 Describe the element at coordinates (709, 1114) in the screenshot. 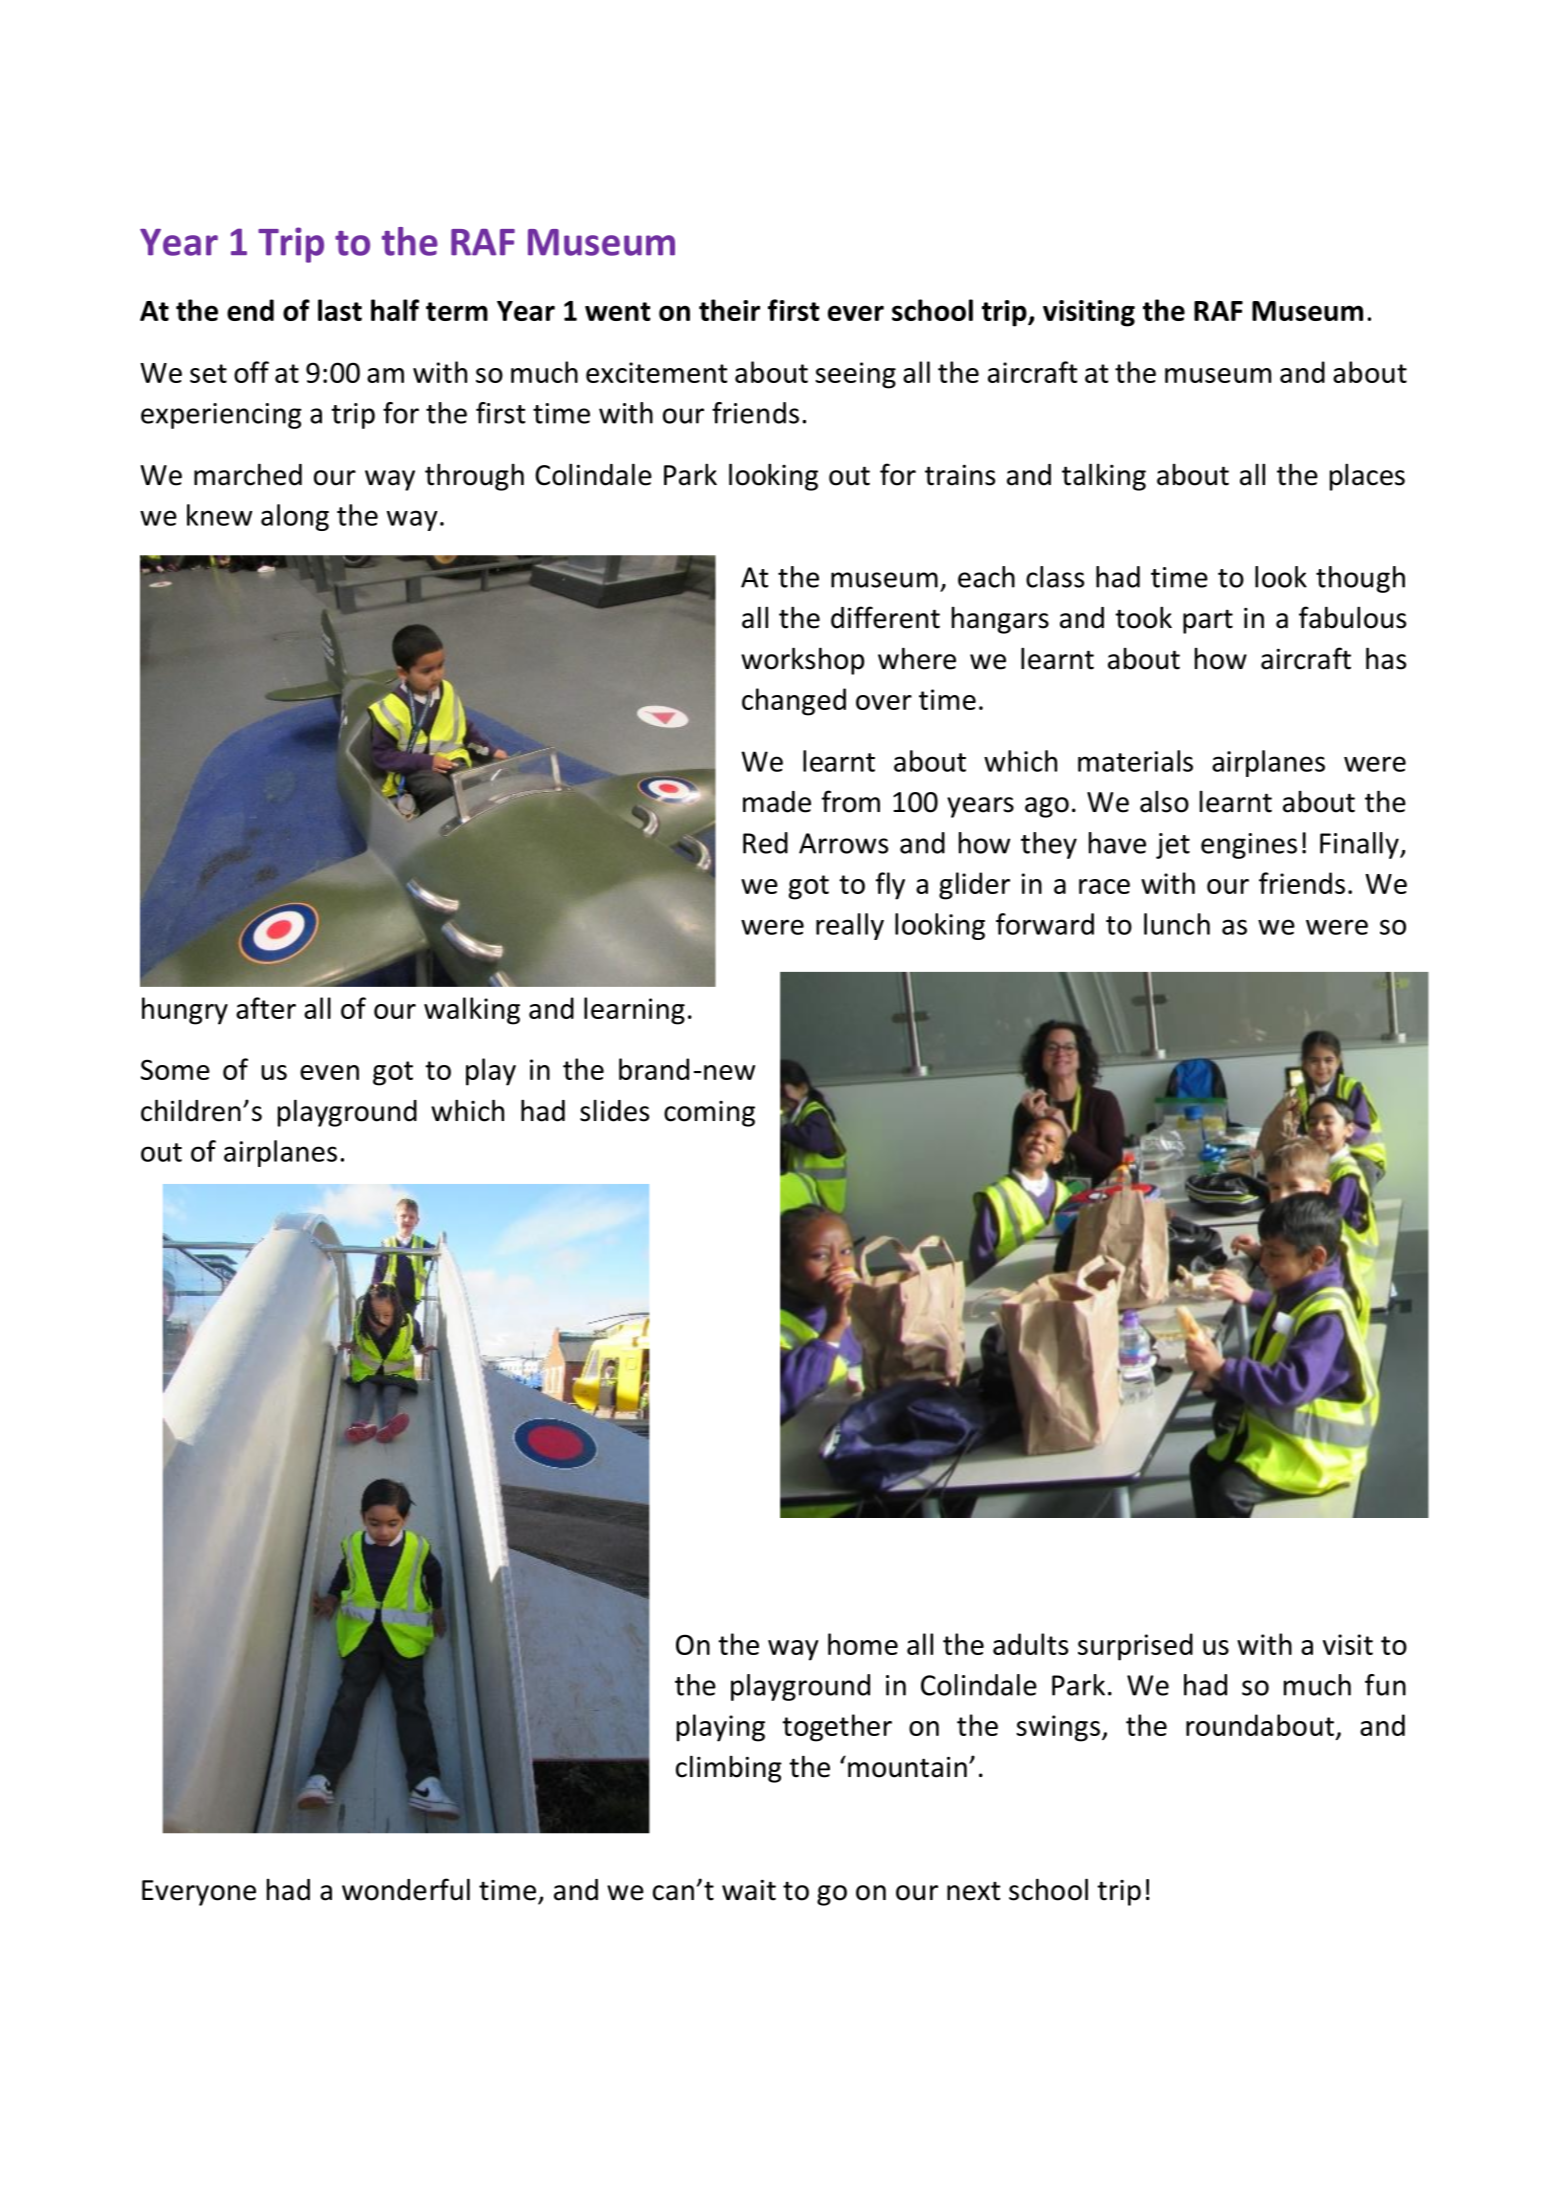

I see `coming` at that location.
